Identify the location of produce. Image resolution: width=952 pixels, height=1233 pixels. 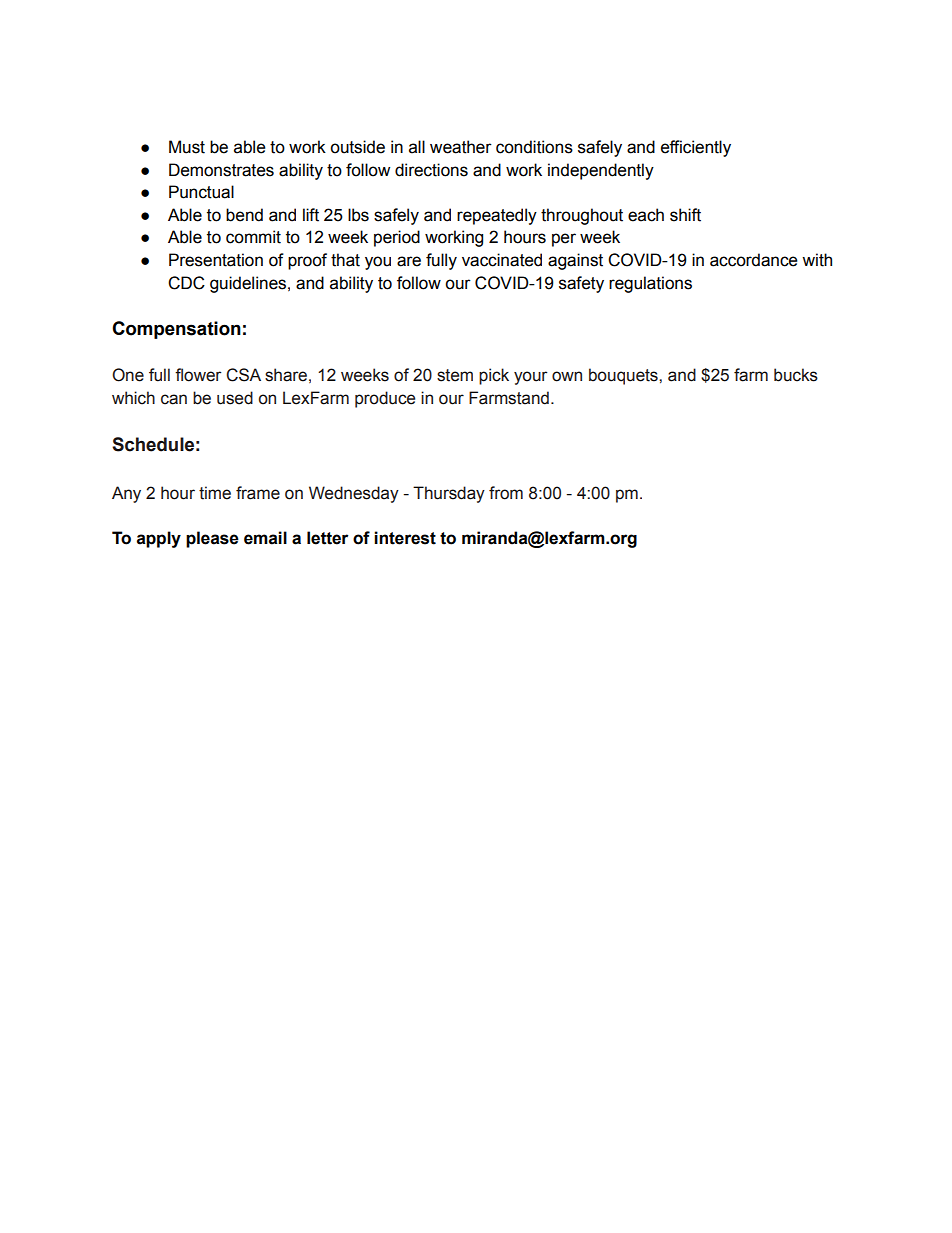
(385, 399).
